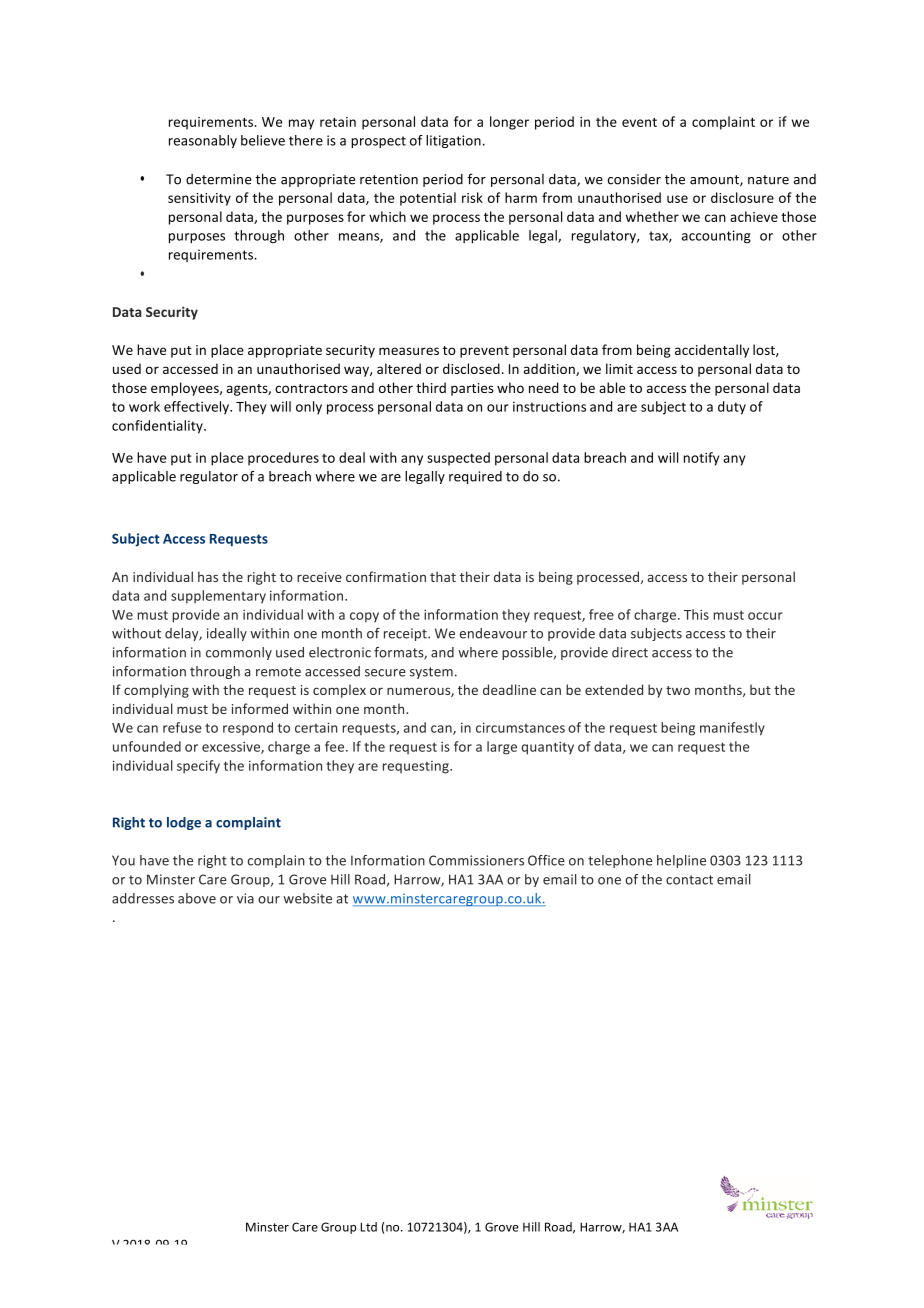  I want to click on consider, so click(634, 179).
